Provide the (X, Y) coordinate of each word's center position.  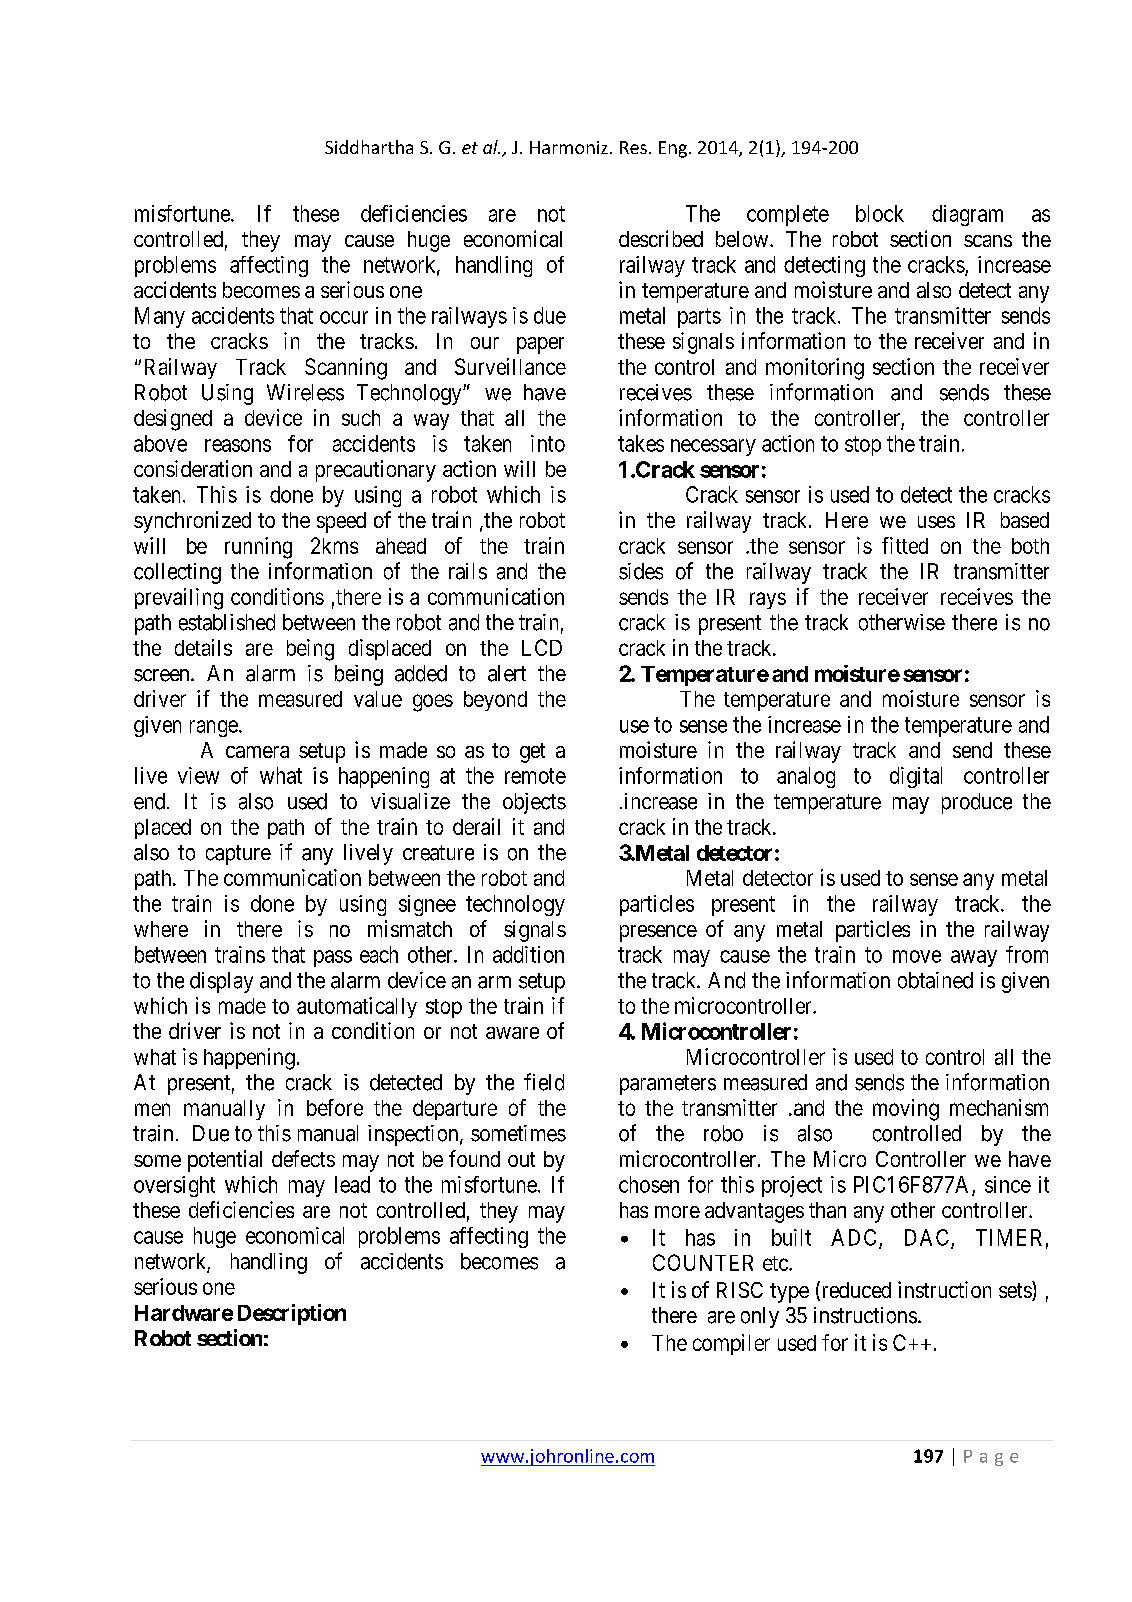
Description (292, 1314)
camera (257, 752)
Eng (674, 149)
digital (916, 777)
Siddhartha (369, 147)
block (880, 213)
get (532, 753)
